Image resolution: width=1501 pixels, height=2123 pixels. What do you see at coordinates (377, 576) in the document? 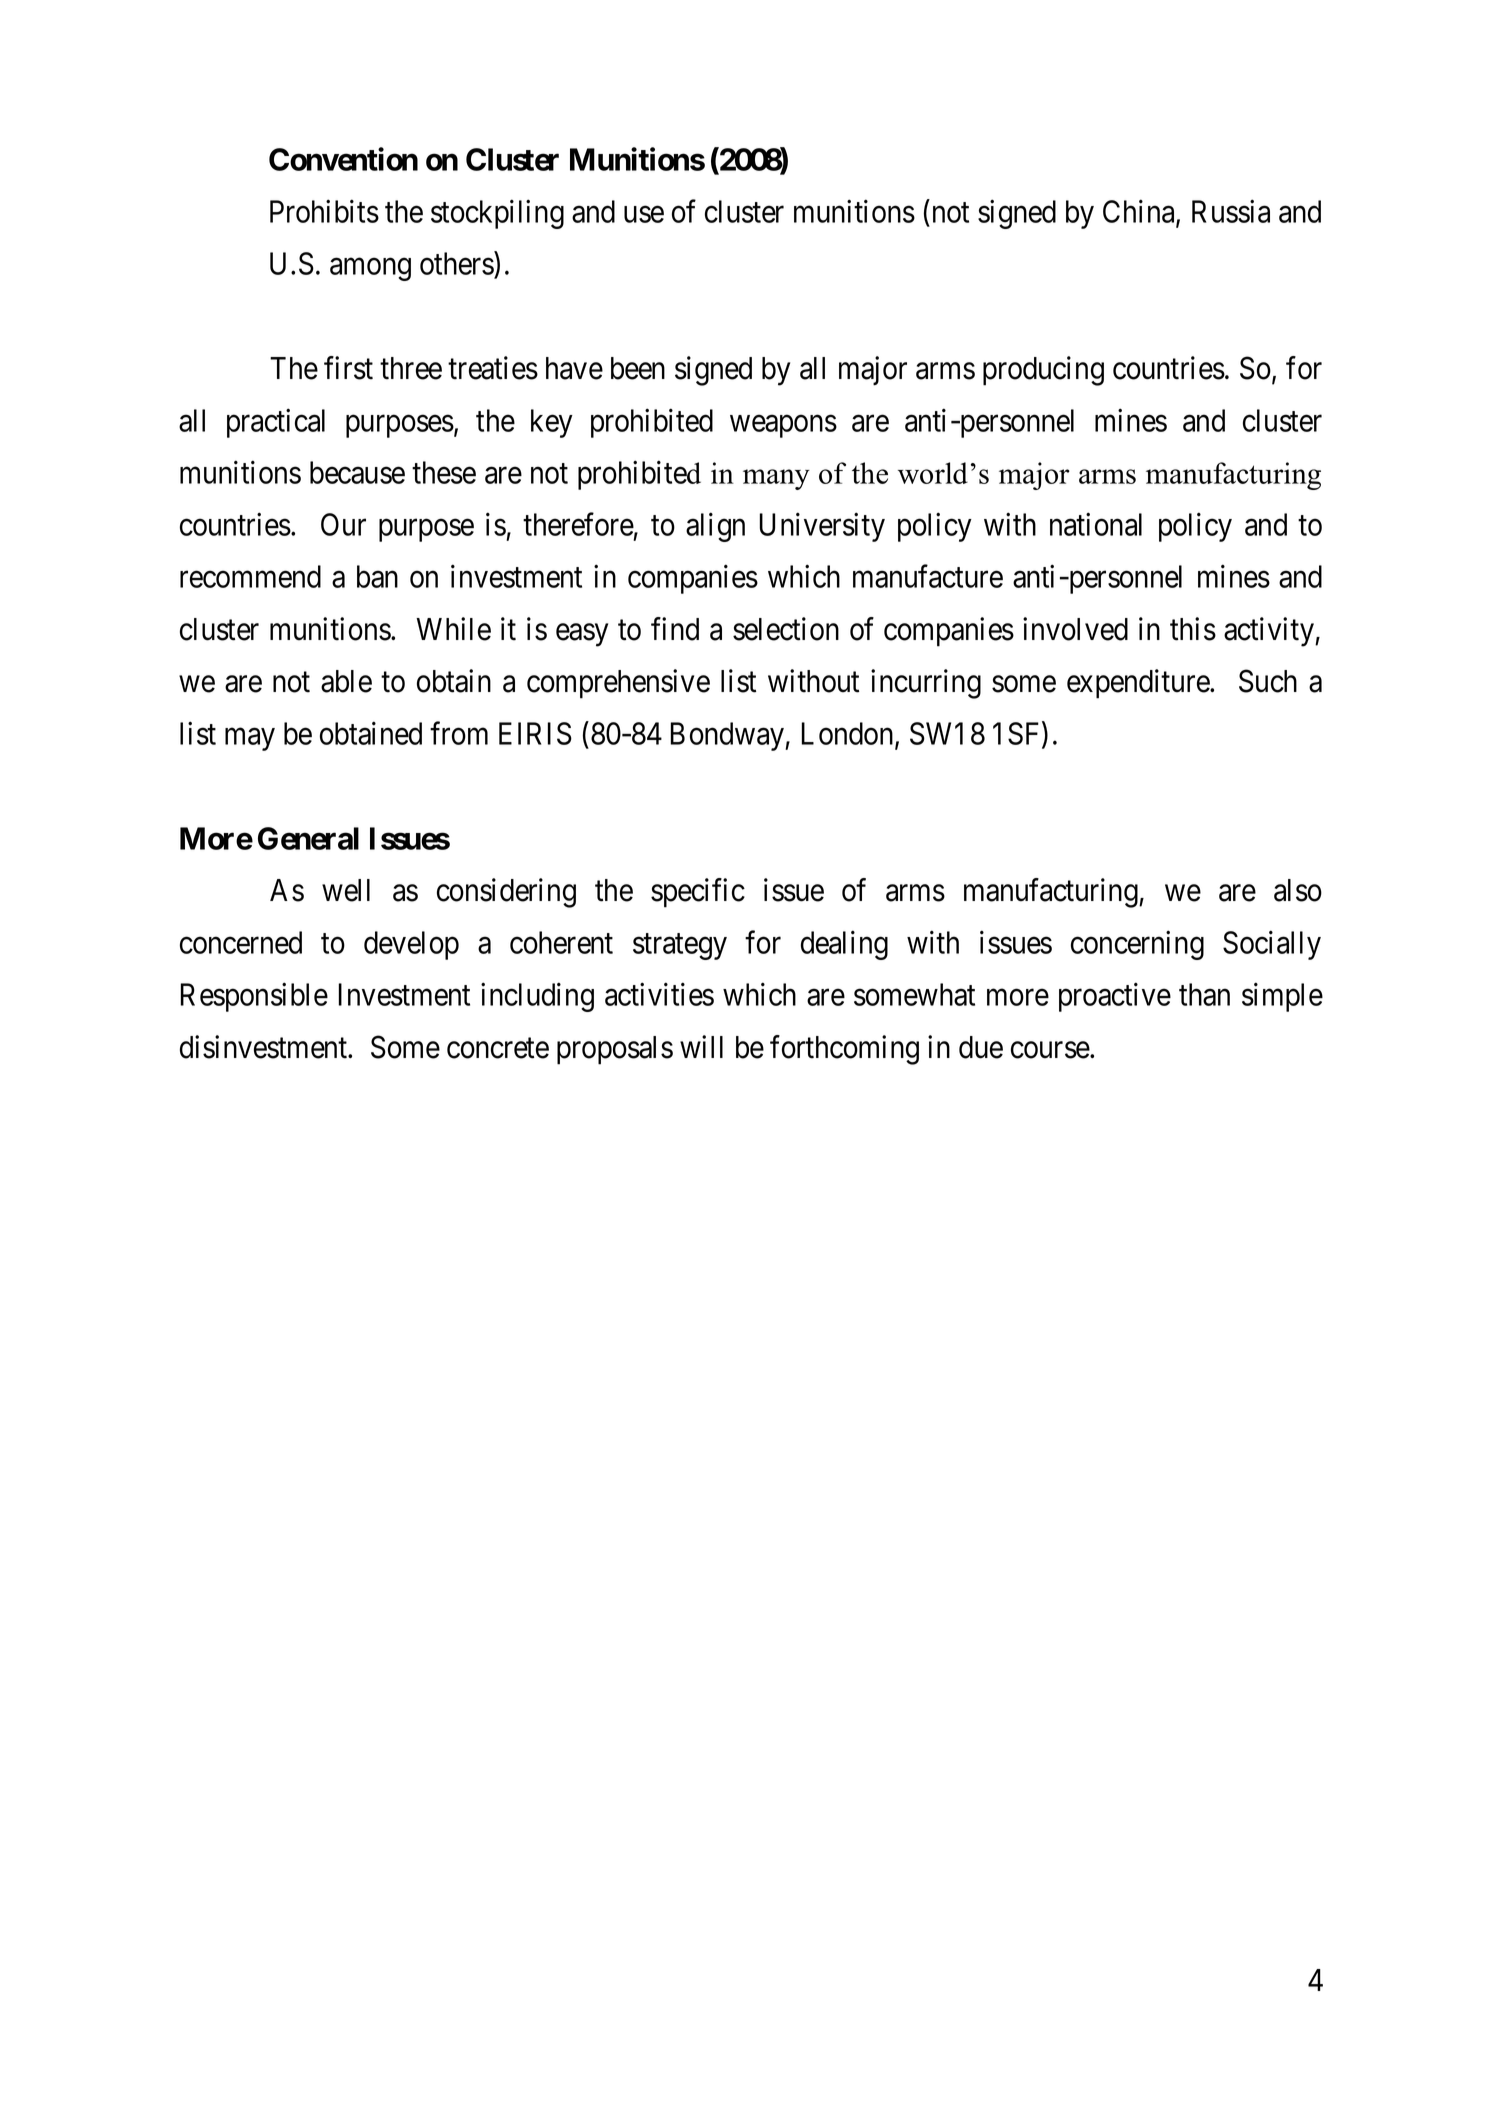
I see `ban` at bounding box center [377, 576].
